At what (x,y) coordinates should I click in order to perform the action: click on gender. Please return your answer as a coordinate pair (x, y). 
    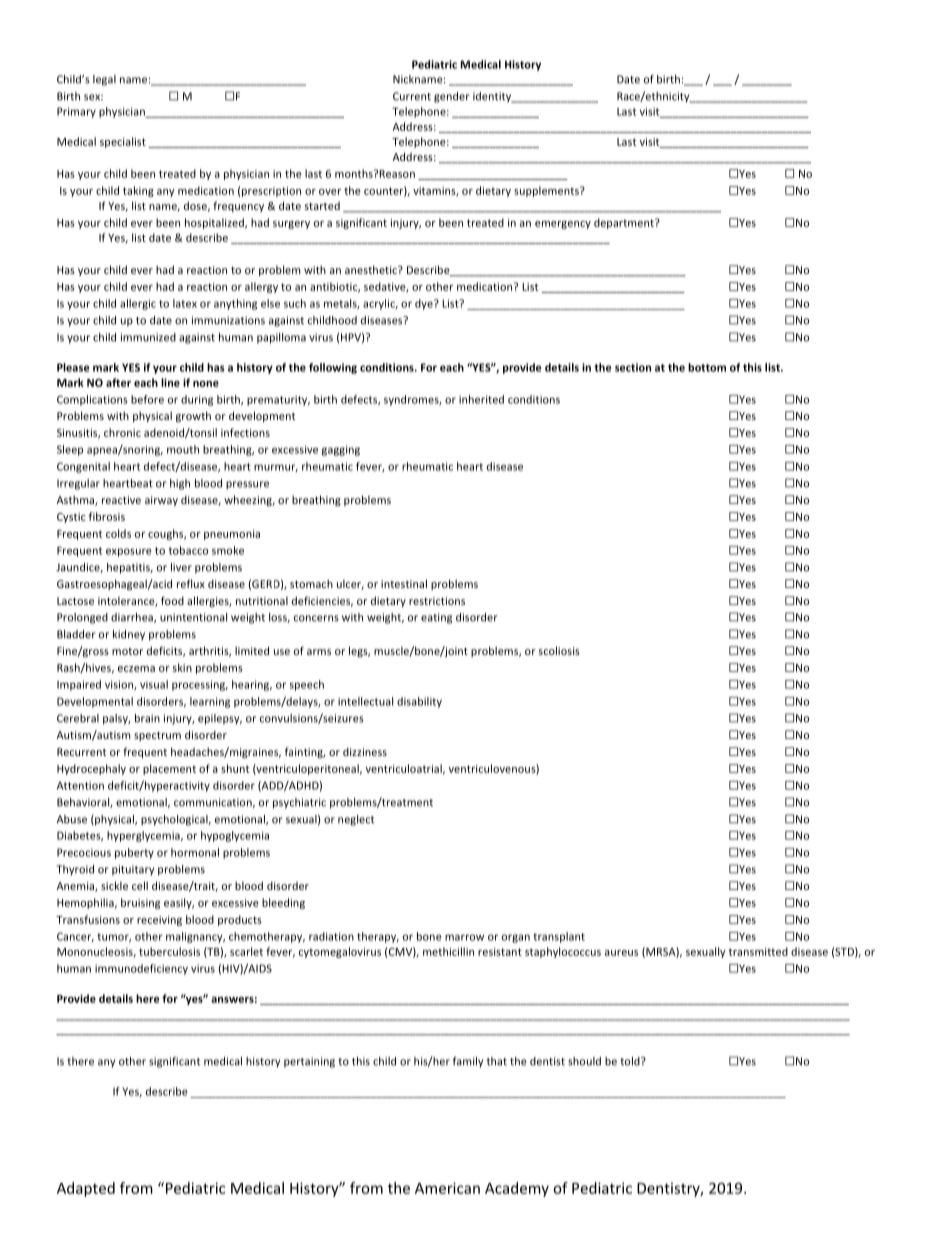
    Looking at the image, I should click on (451, 97).
